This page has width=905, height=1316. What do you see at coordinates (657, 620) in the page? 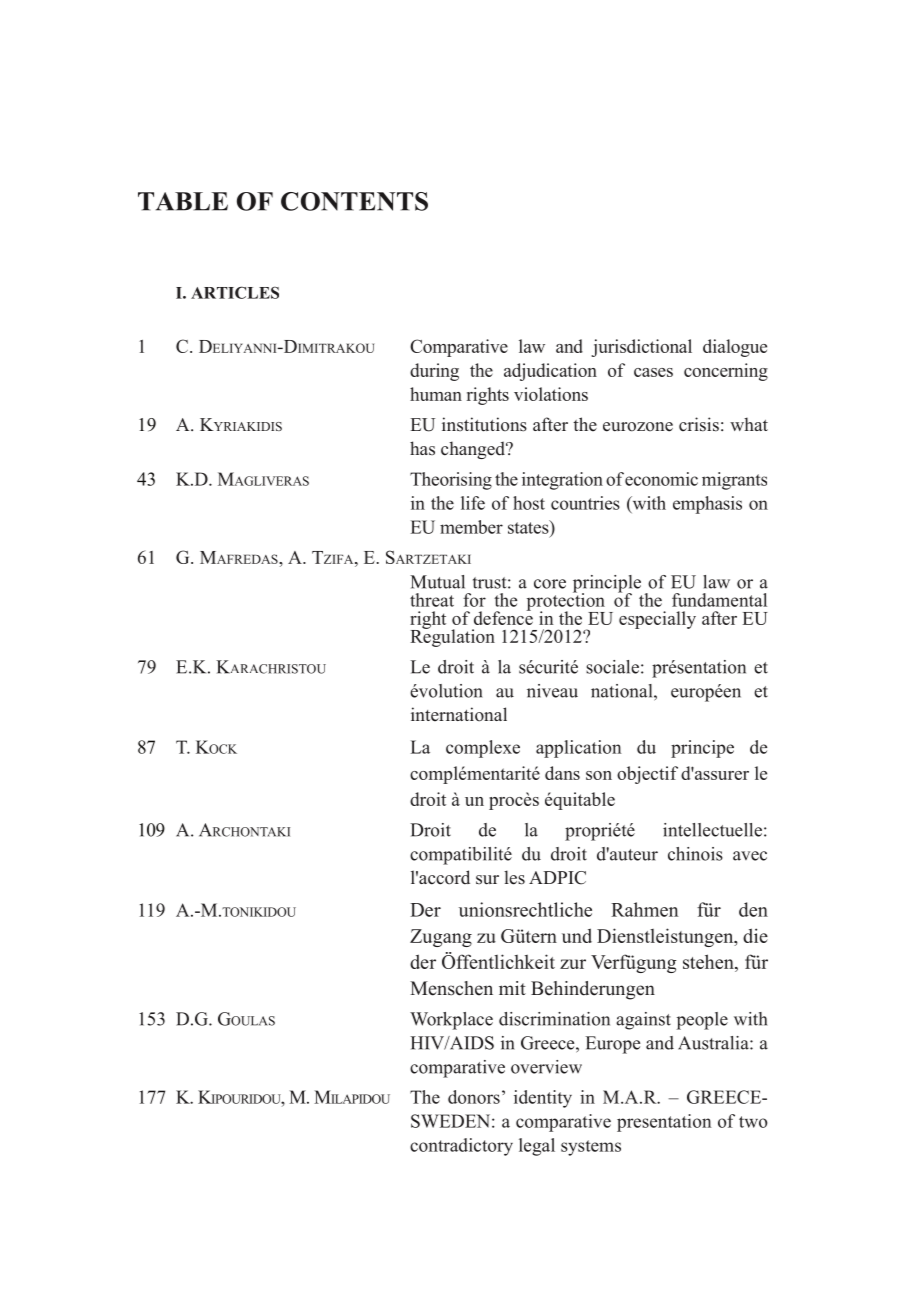
I see `especially` at bounding box center [657, 620].
